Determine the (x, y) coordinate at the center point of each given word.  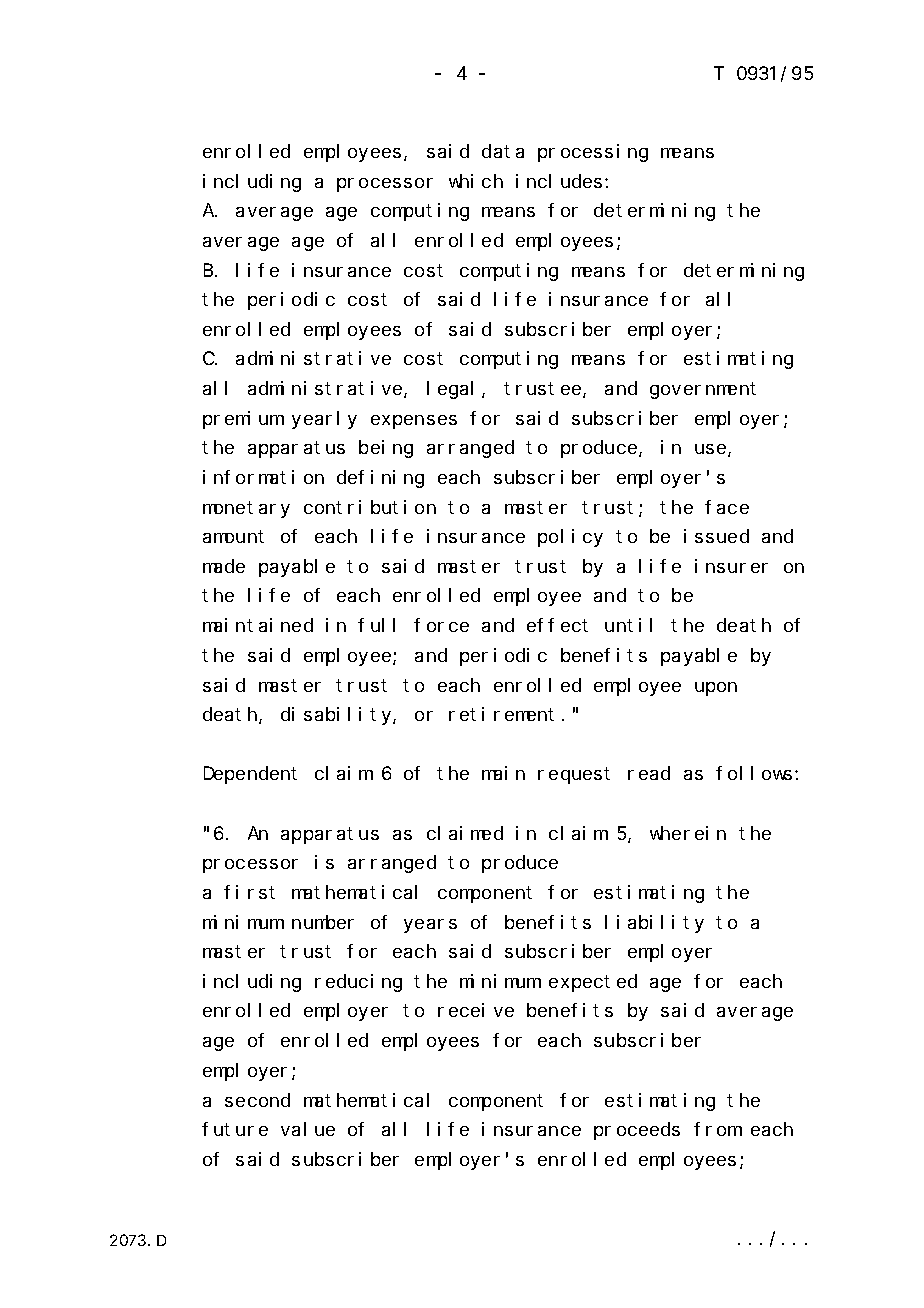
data (503, 151)
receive (476, 1010)
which (476, 181)
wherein (688, 833)
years (430, 926)
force (441, 625)
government (703, 391)
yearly (324, 420)
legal (455, 390)
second (257, 1100)
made (224, 566)
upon (716, 689)
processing (593, 153)
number (323, 922)
